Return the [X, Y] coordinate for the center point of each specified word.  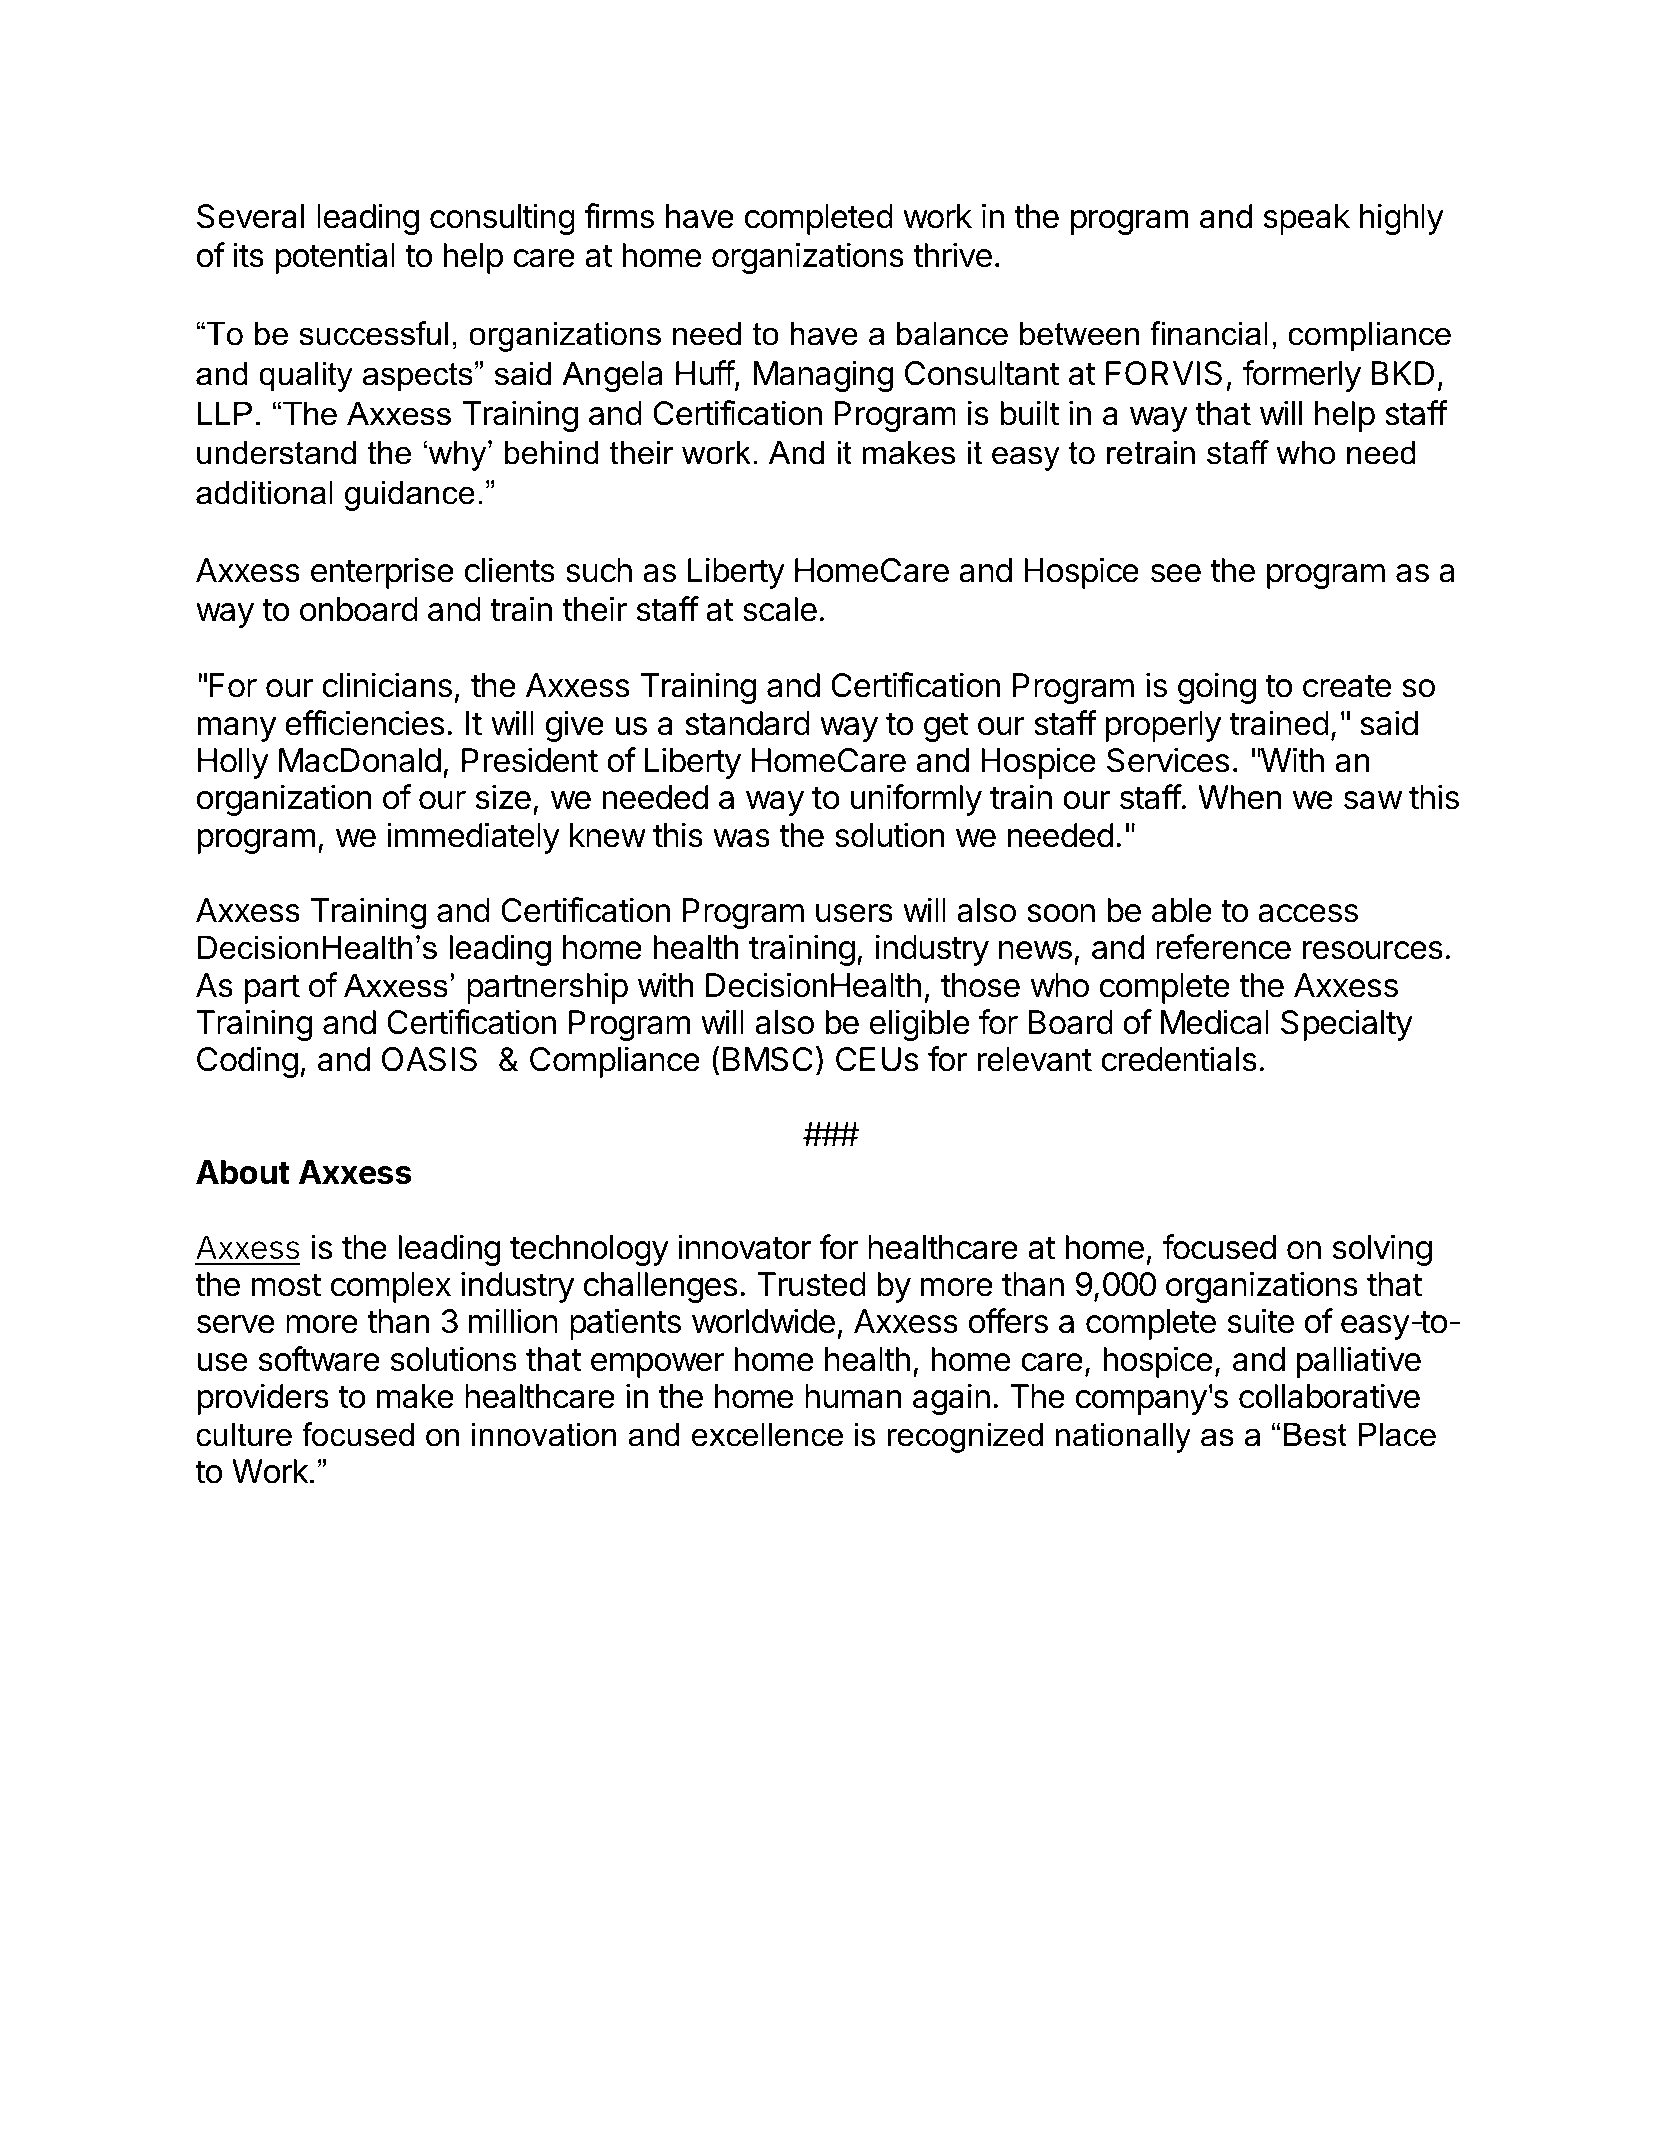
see [1176, 573]
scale [780, 609]
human [853, 1396]
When [1240, 797]
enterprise [382, 573]
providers [263, 1399]
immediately [473, 838]
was [741, 838]
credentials [1179, 1059]
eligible [919, 1025]
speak [1307, 219]
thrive [952, 255]
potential [335, 258]
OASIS [429, 1059]
